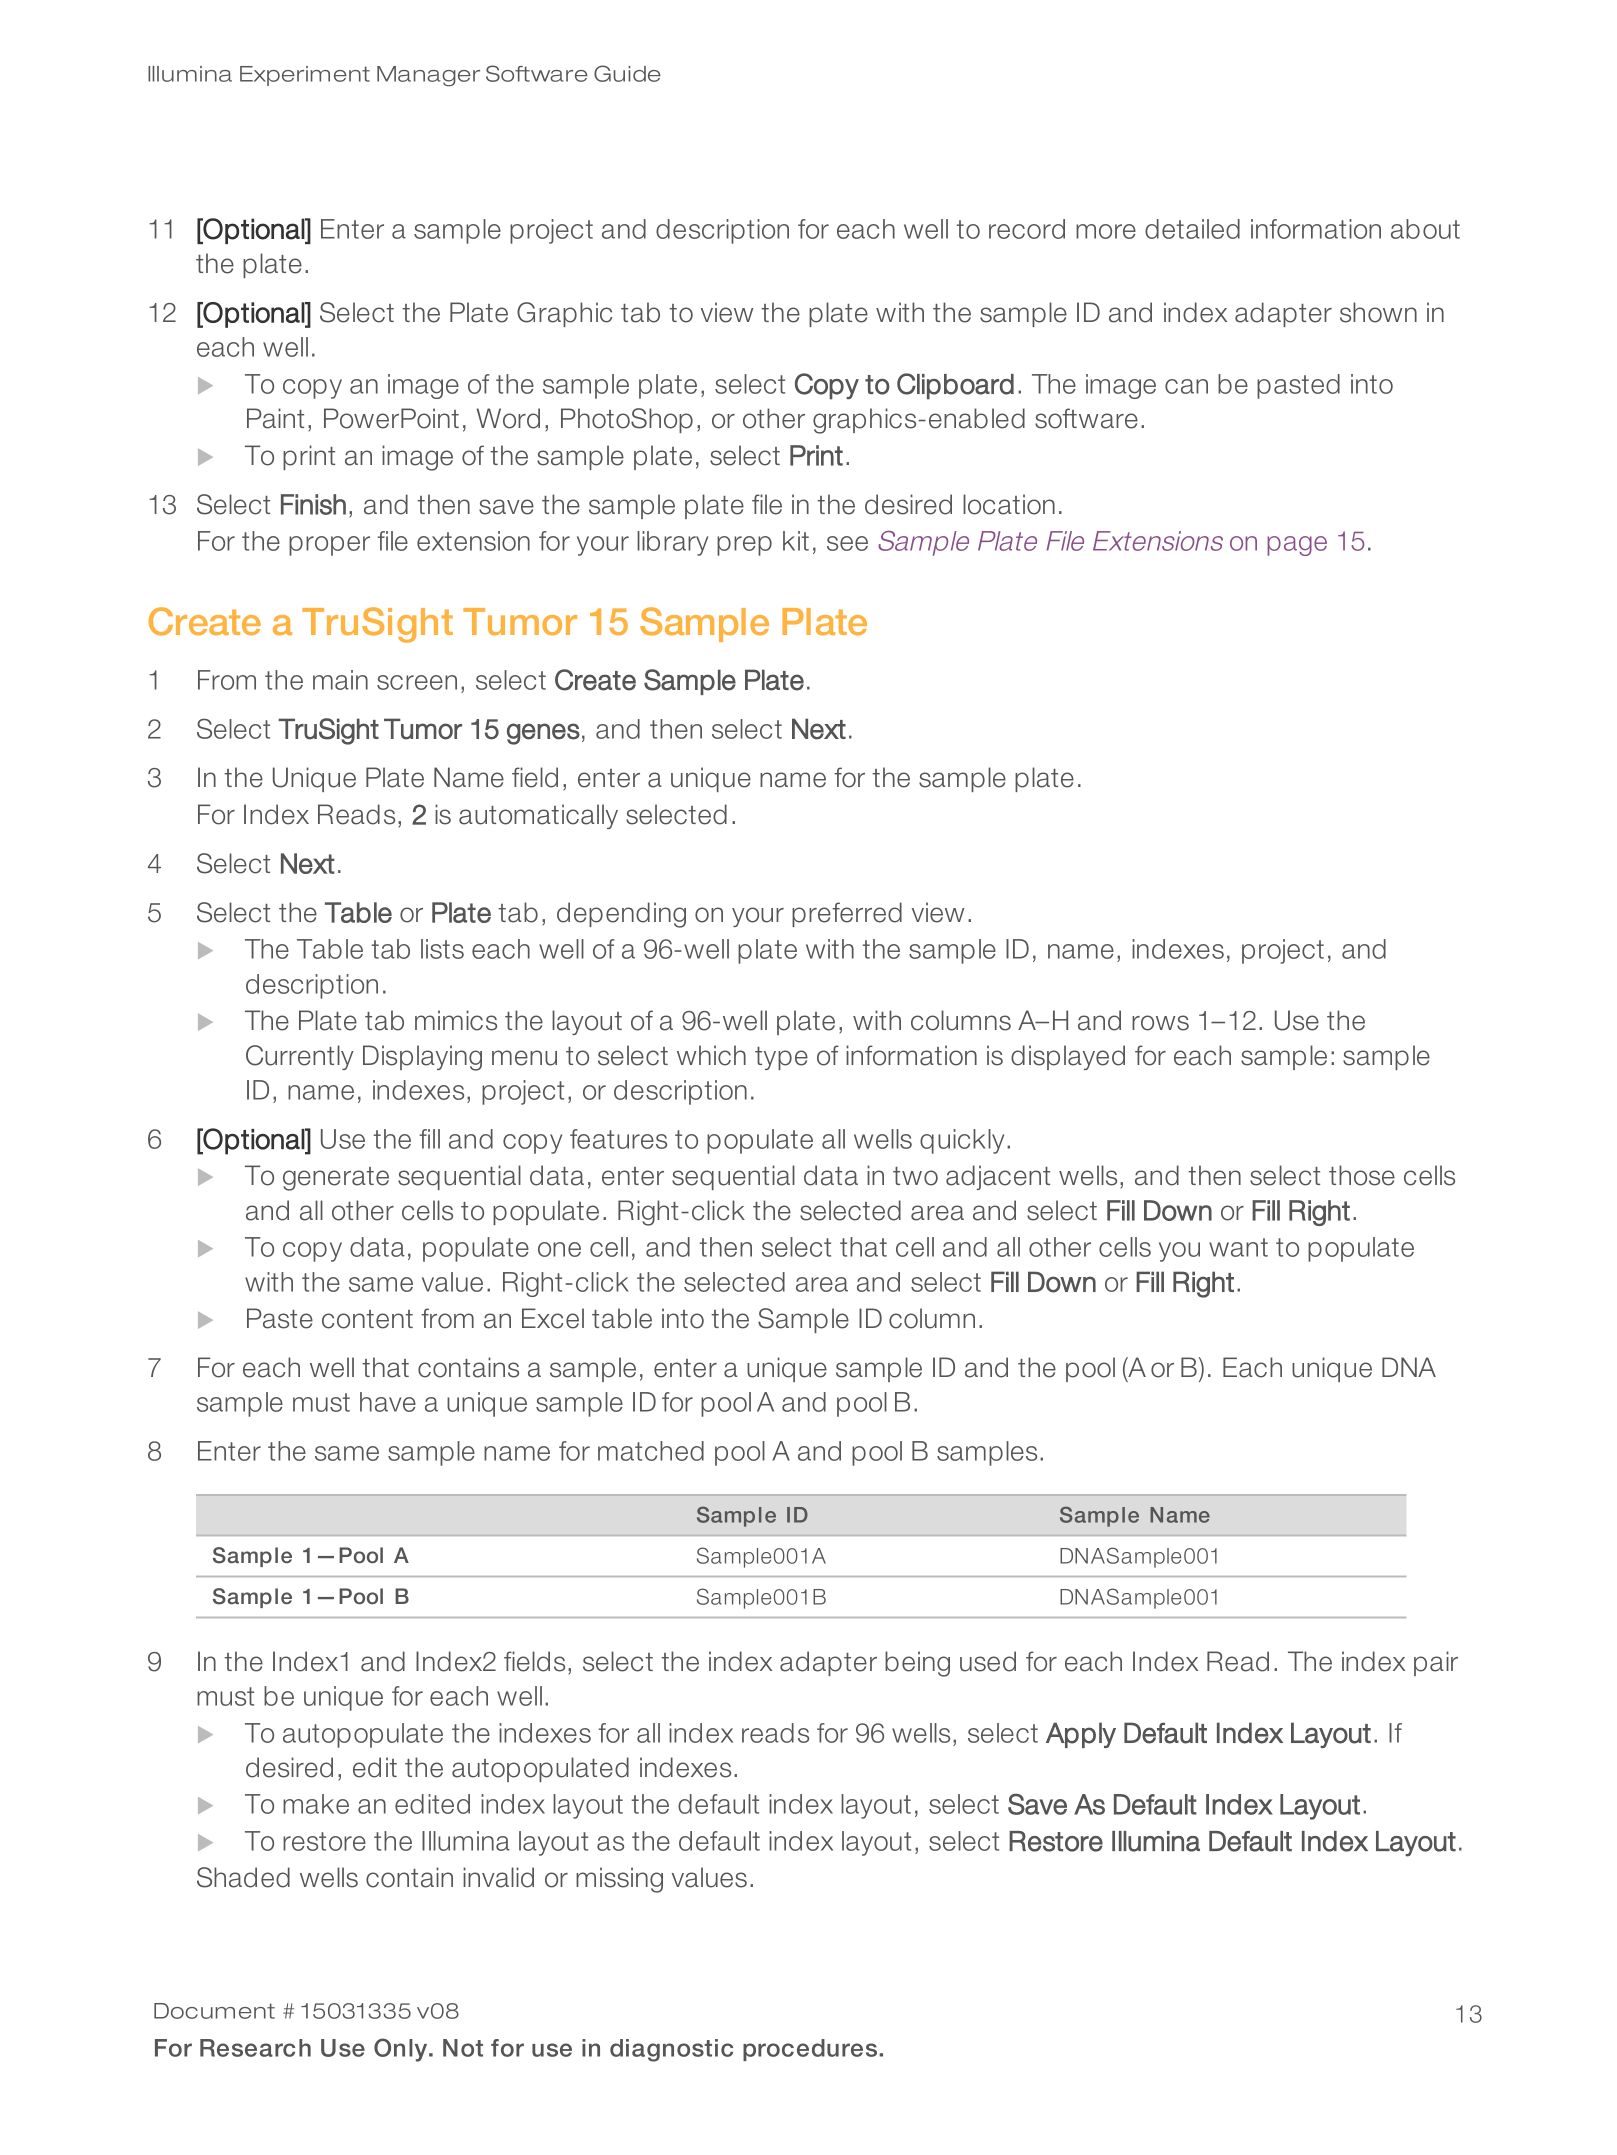  Describe the element at coordinates (340, 680) in the document. I see `main` at that location.
